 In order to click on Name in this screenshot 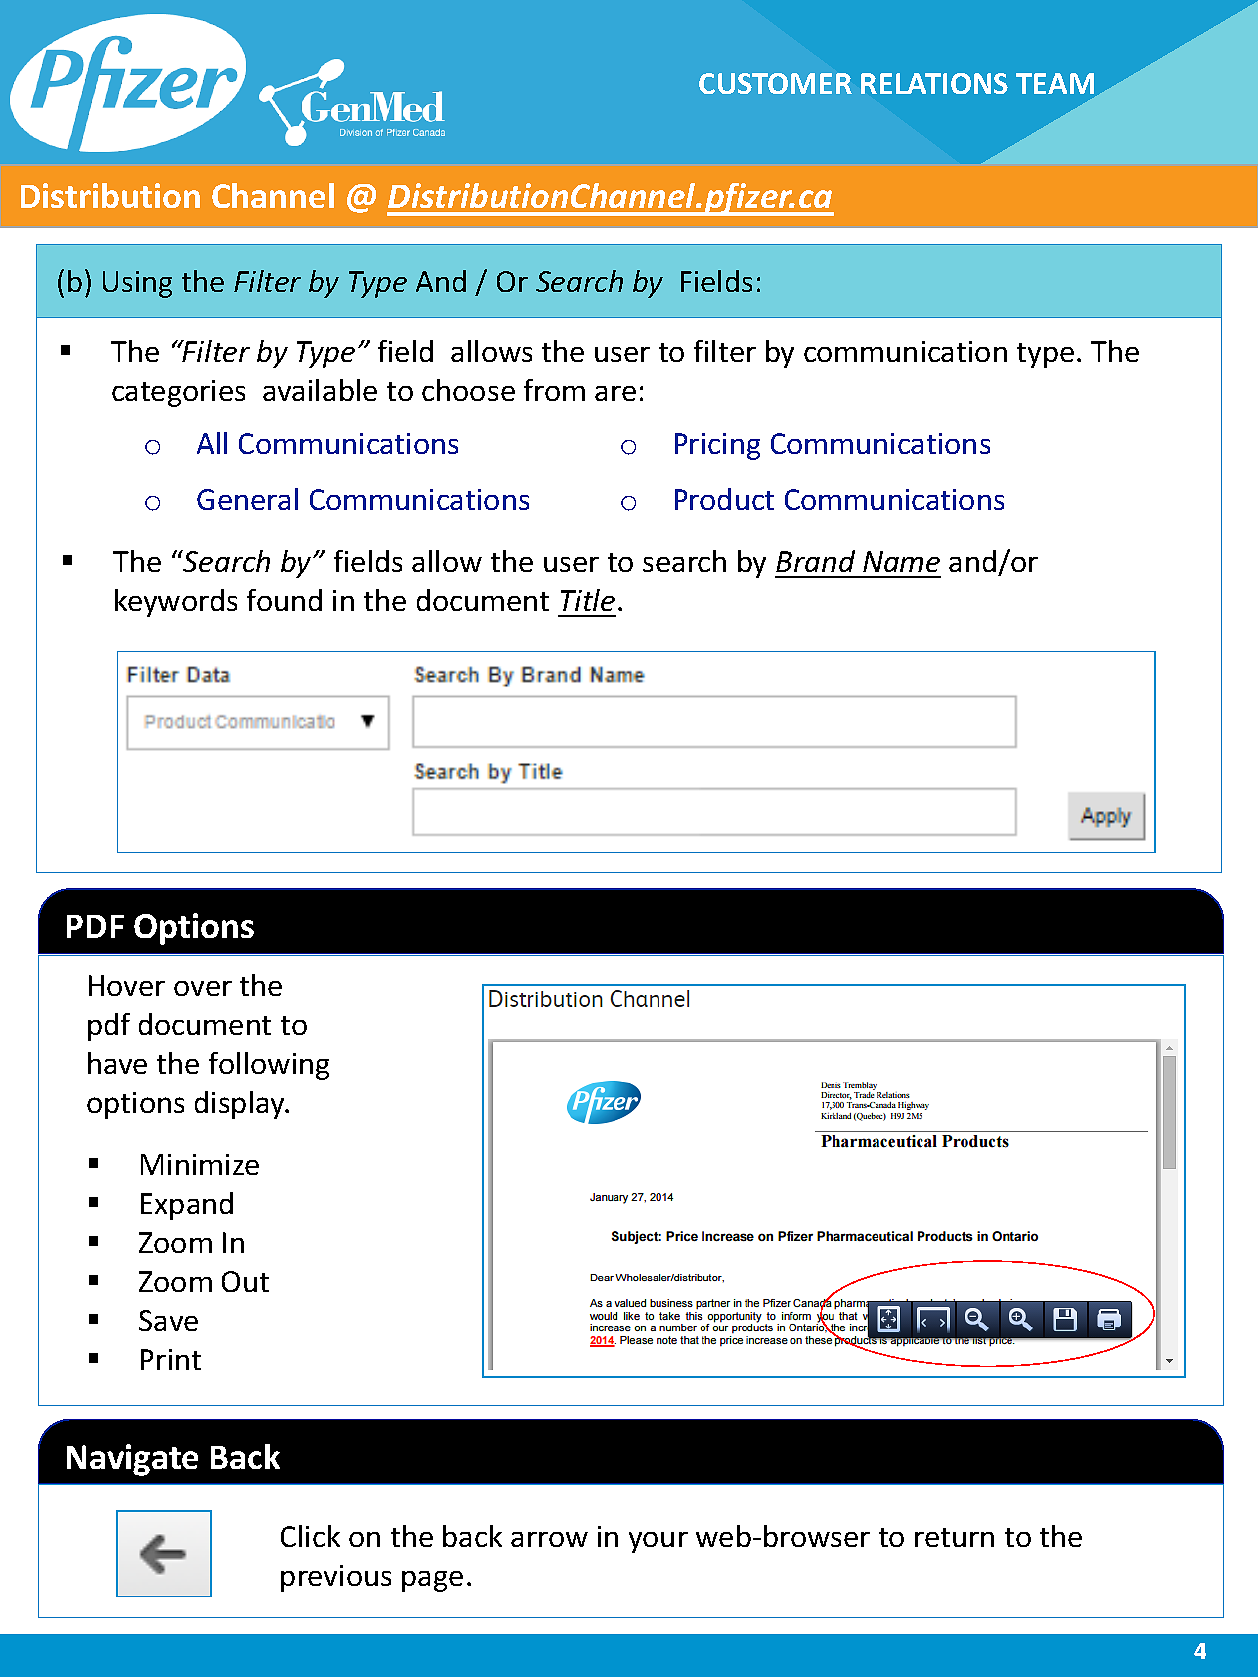, I will do `click(901, 561)`.
